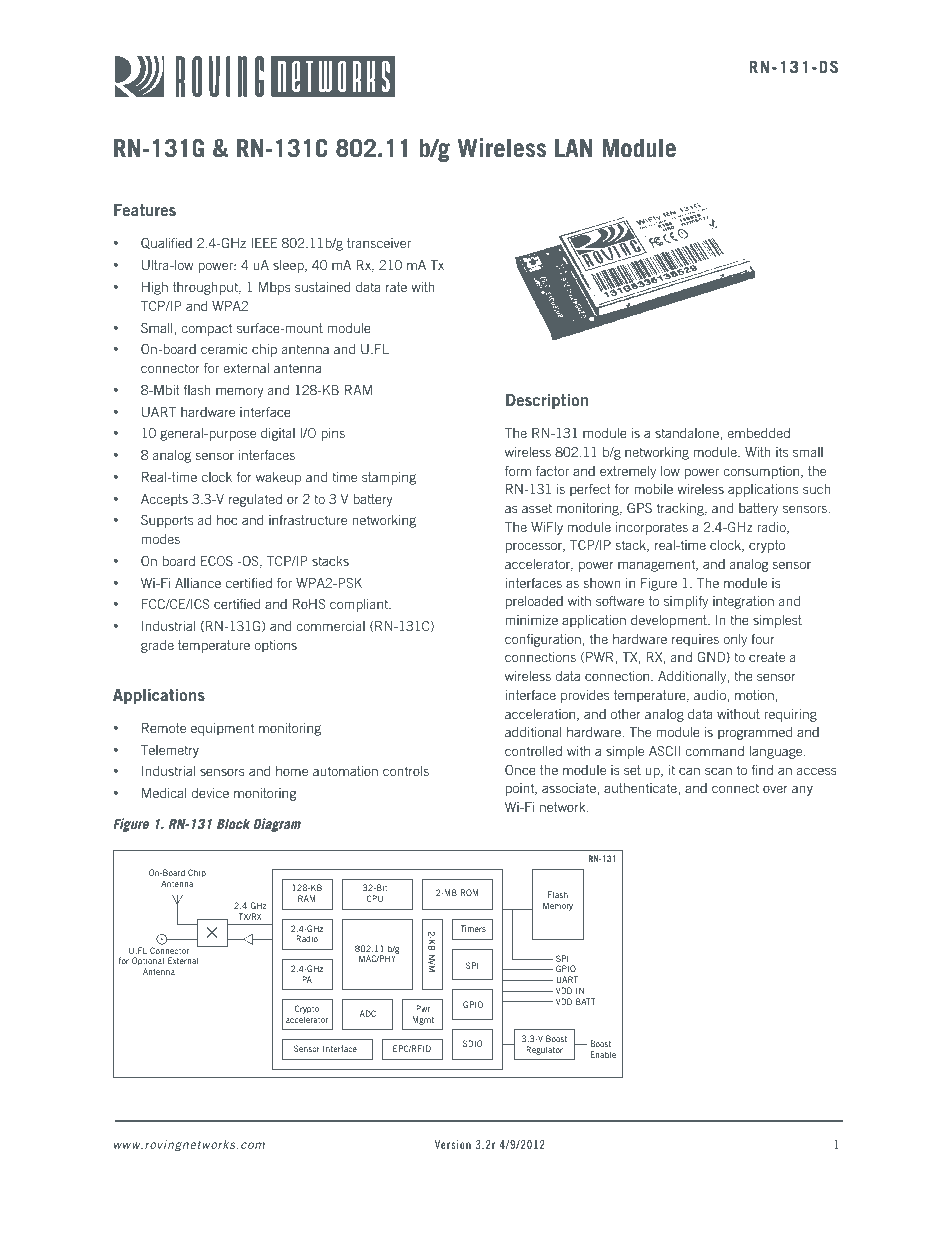 The image size is (952, 1233). What do you see at coordinates (754, 695) in the image?
I see `motion` at bounding box center [754, 695].
